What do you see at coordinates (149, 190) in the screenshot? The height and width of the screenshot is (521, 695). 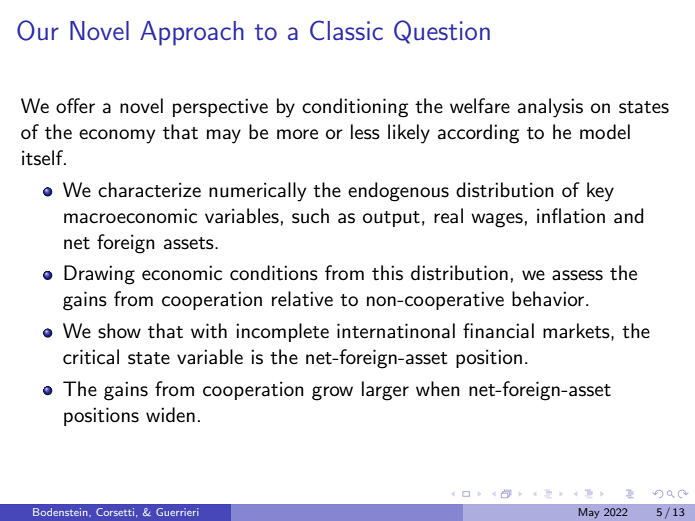 I see `characterize` at bounding box center [149, 190].
